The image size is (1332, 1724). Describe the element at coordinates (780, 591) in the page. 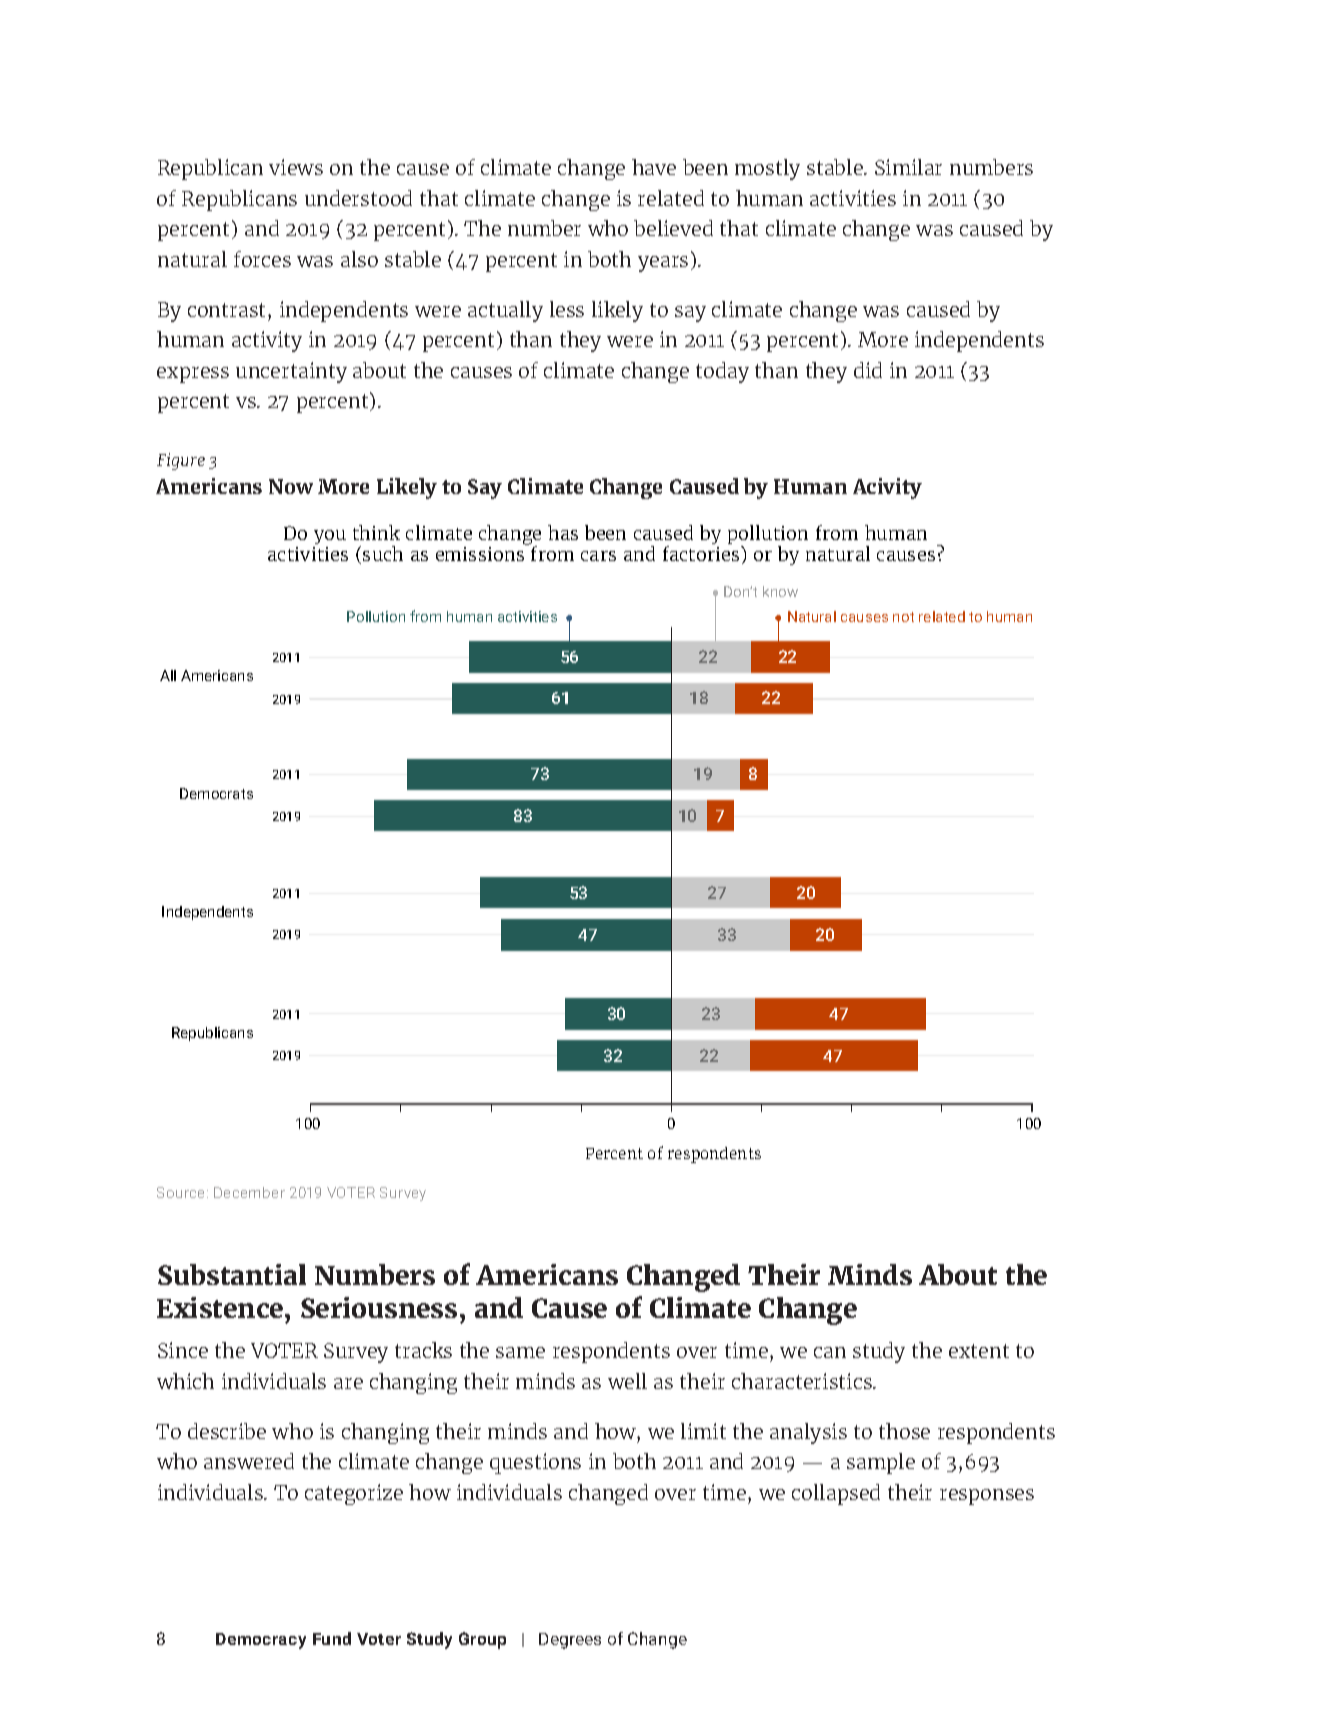

I see `know` at that location.
